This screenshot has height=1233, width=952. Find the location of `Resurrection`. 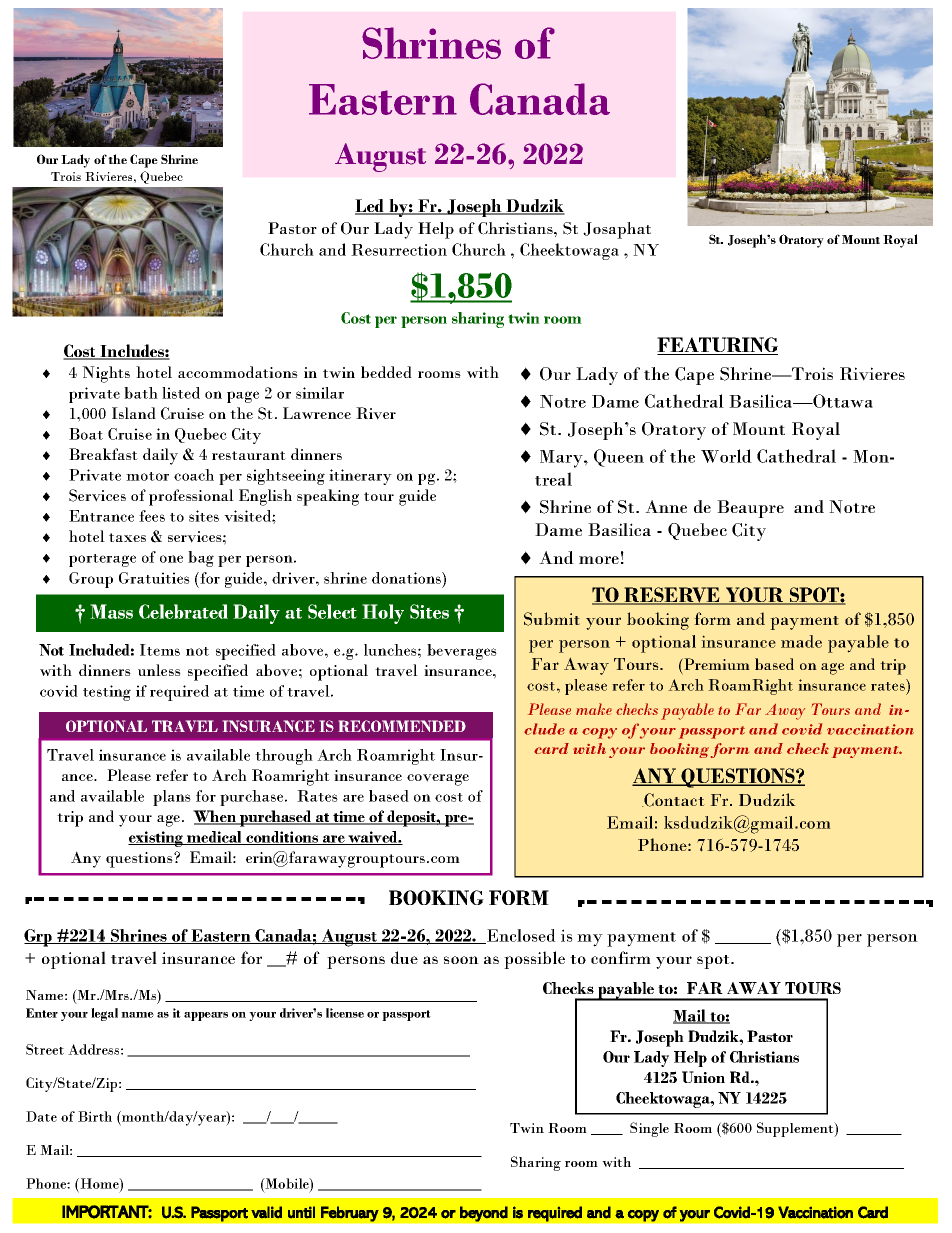

Resurrection is located at coordinates (399, 250).
